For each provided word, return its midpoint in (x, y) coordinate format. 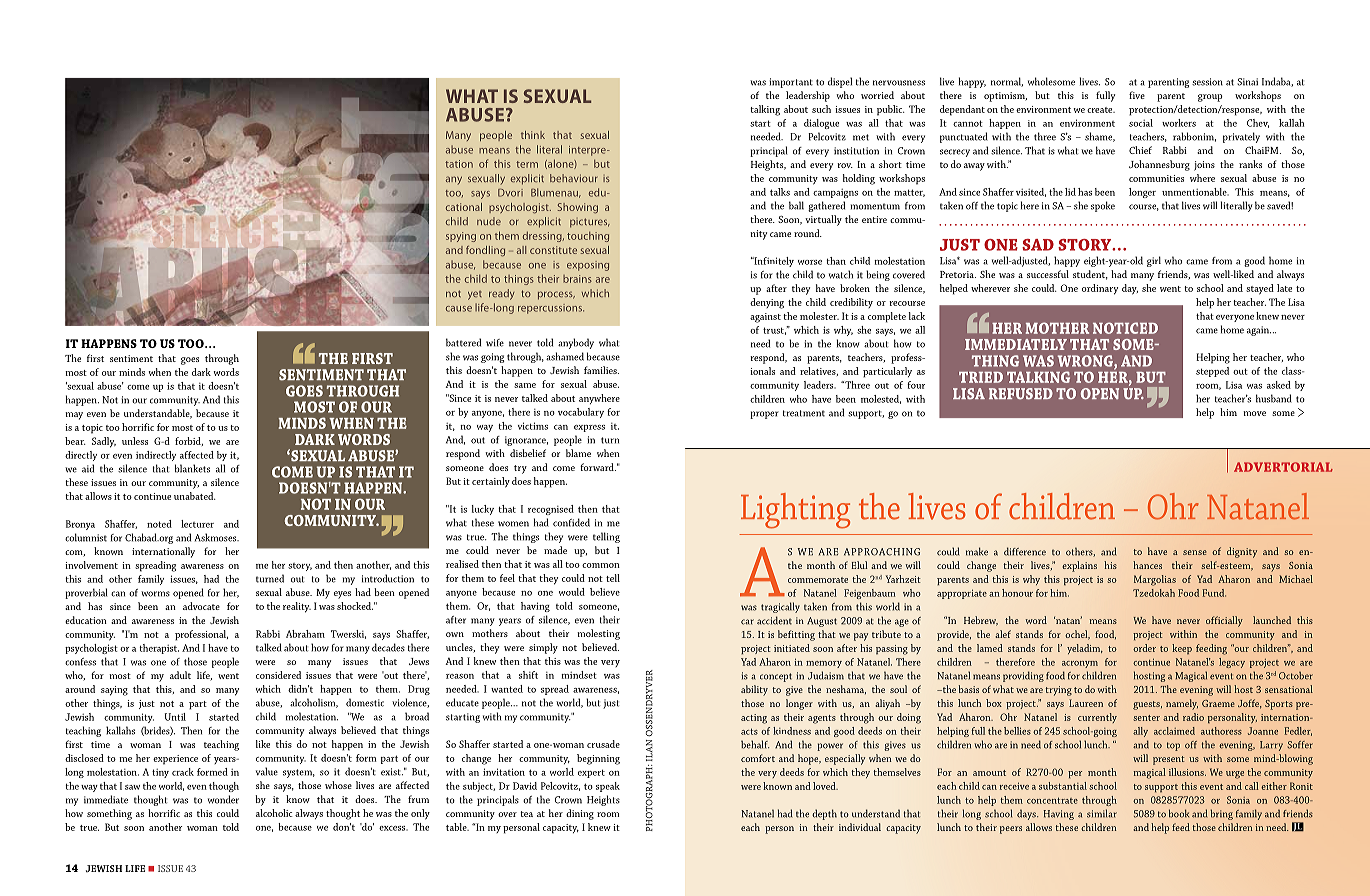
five (1137, 95)
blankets (192, 468)
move (1254, 413)
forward (598, 467)
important (791, 83)
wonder (223, 799)
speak (608, 787)
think (533, 135)
